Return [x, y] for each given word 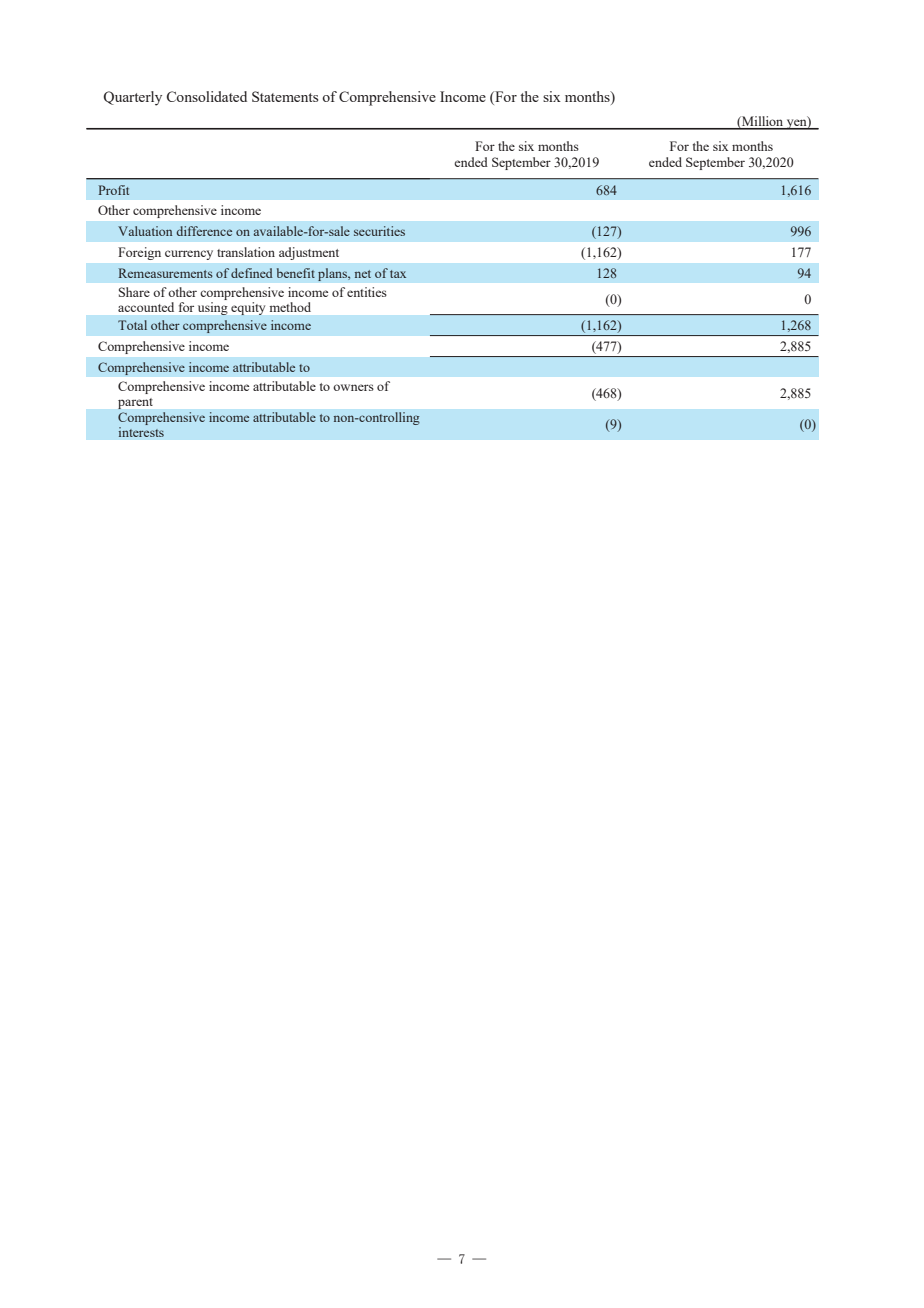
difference [204, 231]
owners [353, 387]
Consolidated [207, 96]
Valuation [145, 231]
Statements [285, 96]
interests [141, 432]
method [290, 307]
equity [248, 308]
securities [379, 231]
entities [367, 292]
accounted [146, 307]
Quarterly [132, 98]
